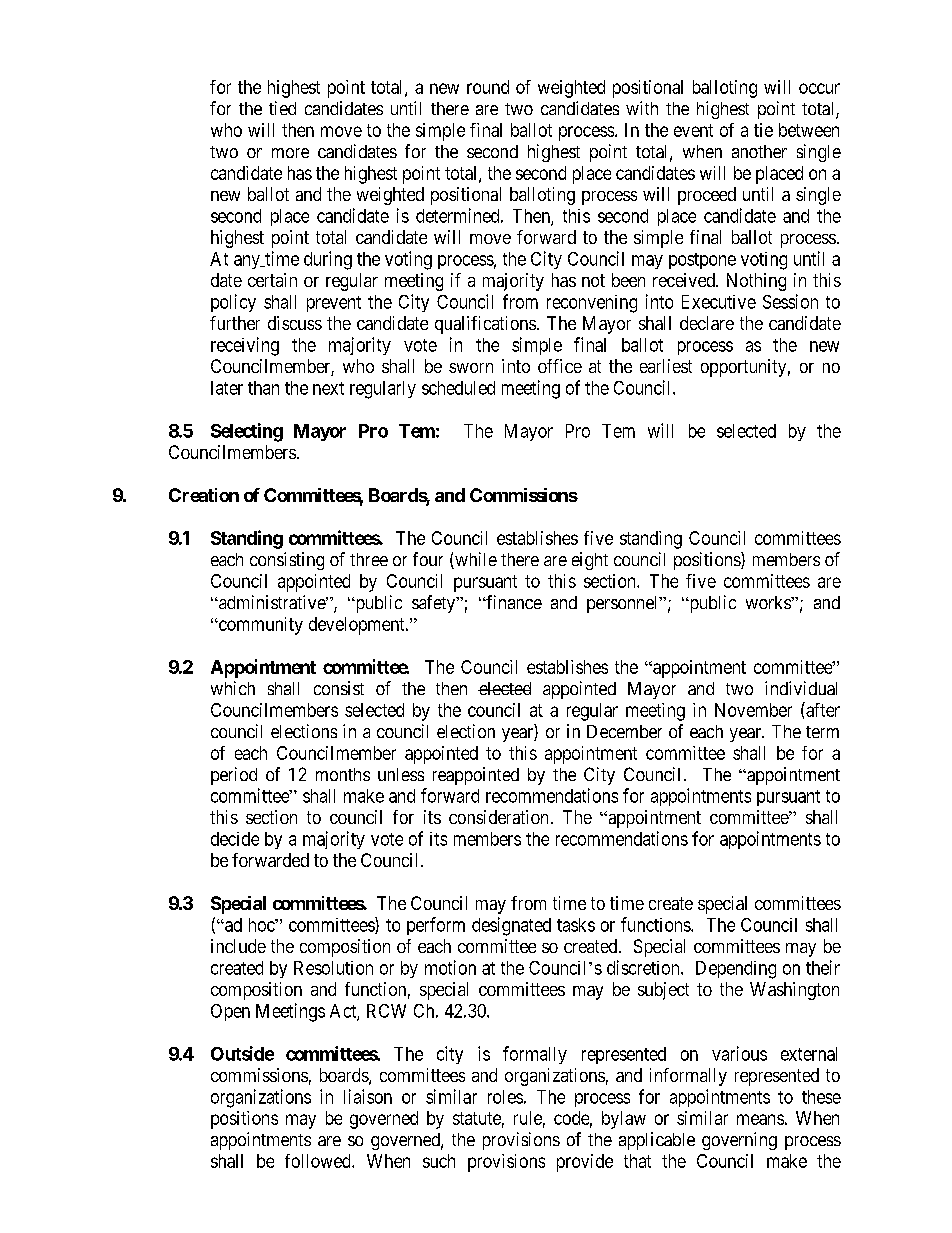 The image size is (952, 1233). I want to click on tied, so click(282, 108).
